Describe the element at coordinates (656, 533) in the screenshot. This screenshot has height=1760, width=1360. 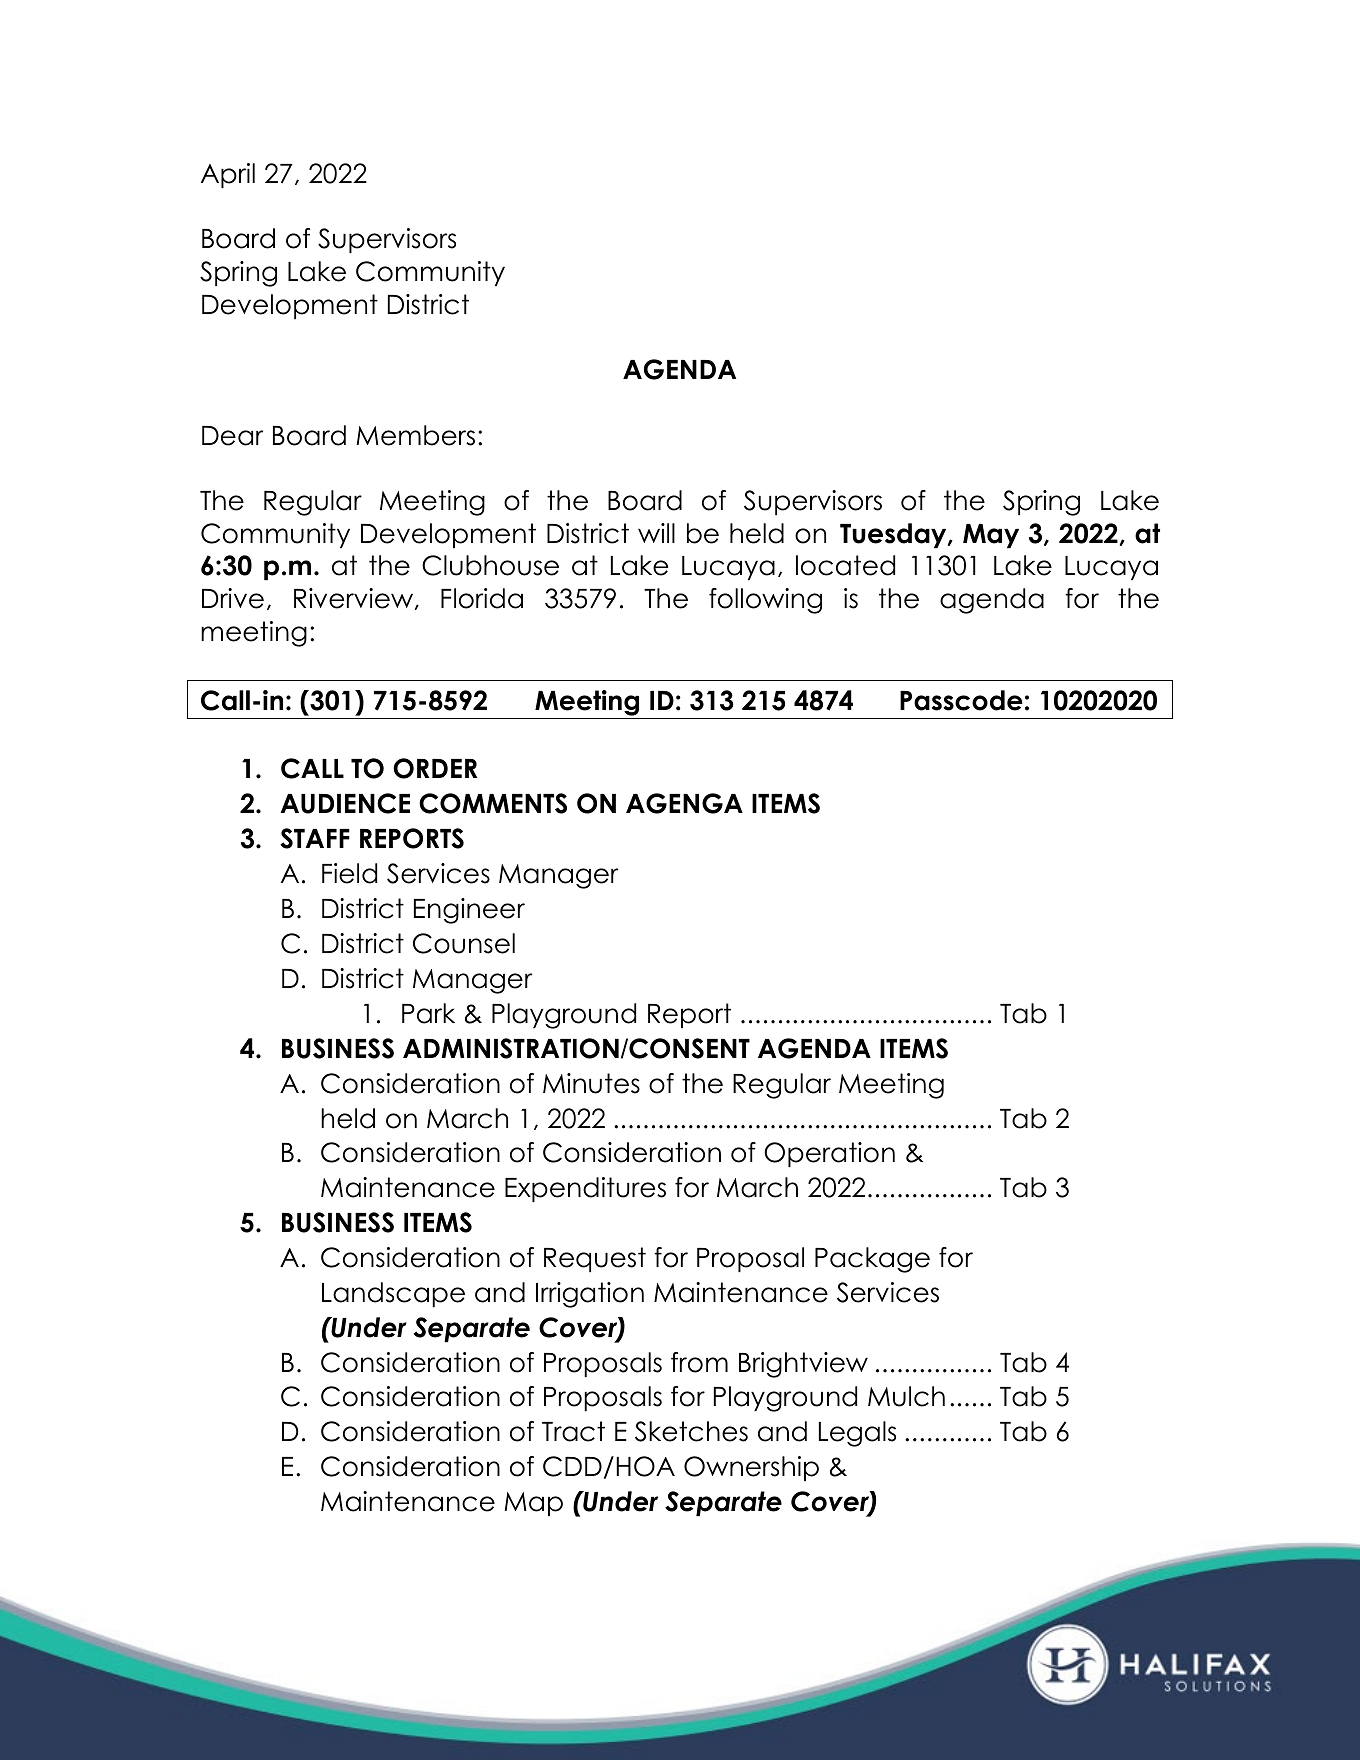
I see `will` at that location.
